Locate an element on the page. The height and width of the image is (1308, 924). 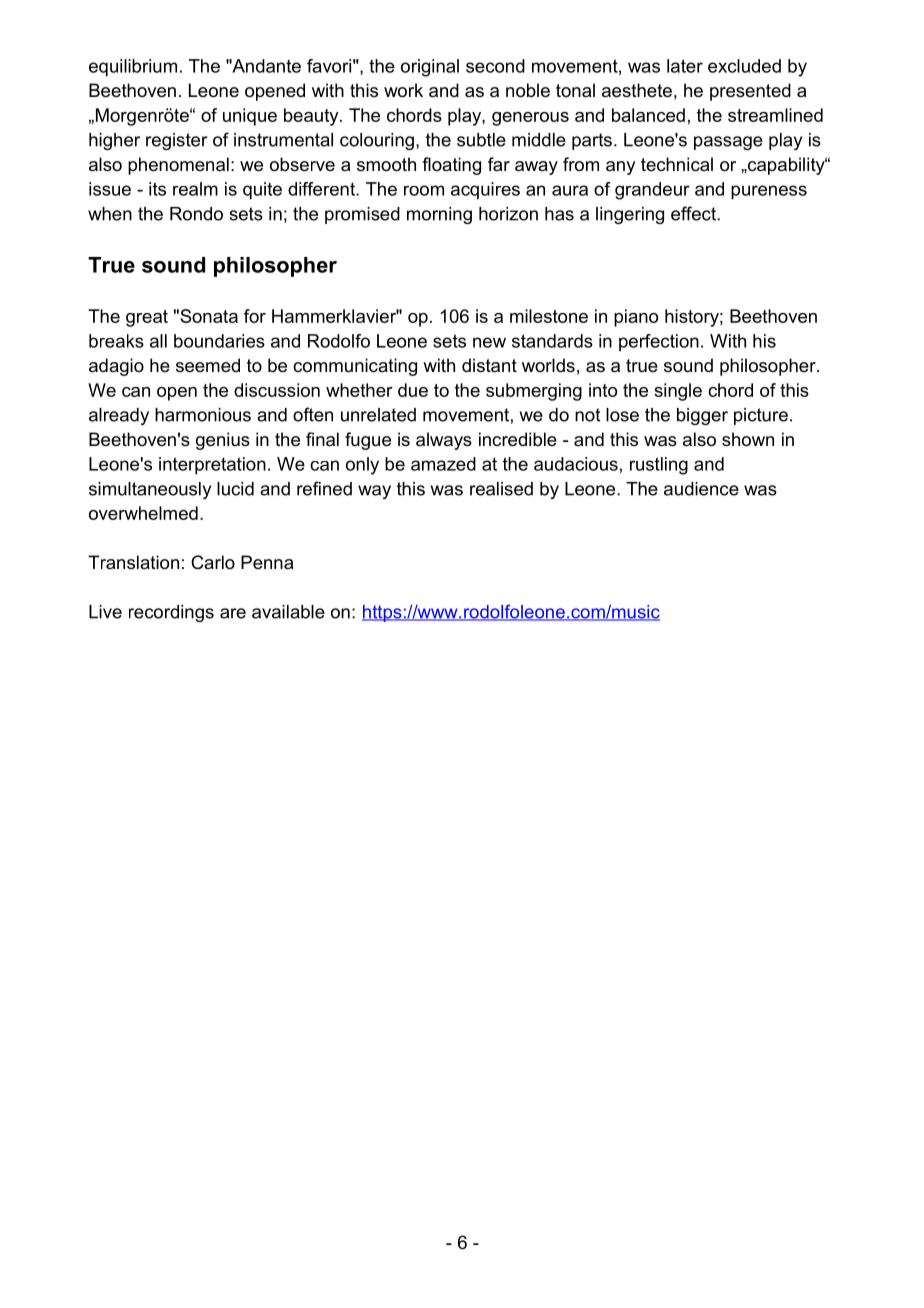
rustling is located at coordinates (659, 466).
